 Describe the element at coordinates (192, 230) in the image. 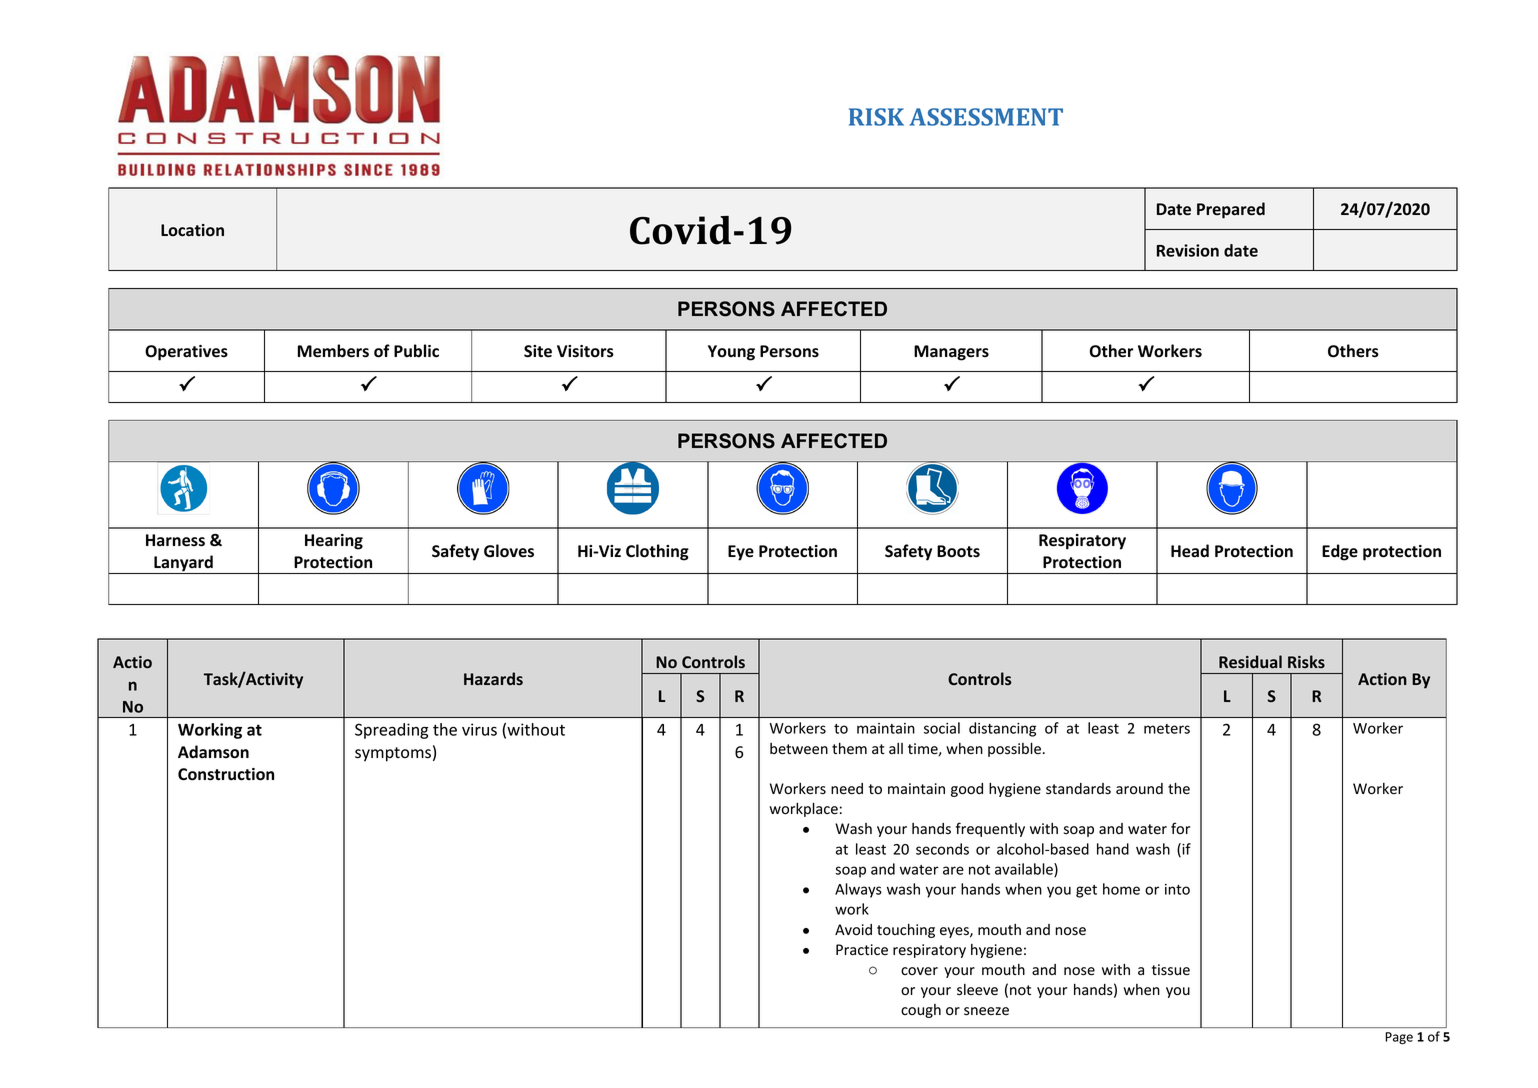

I see `Location` at that location.
